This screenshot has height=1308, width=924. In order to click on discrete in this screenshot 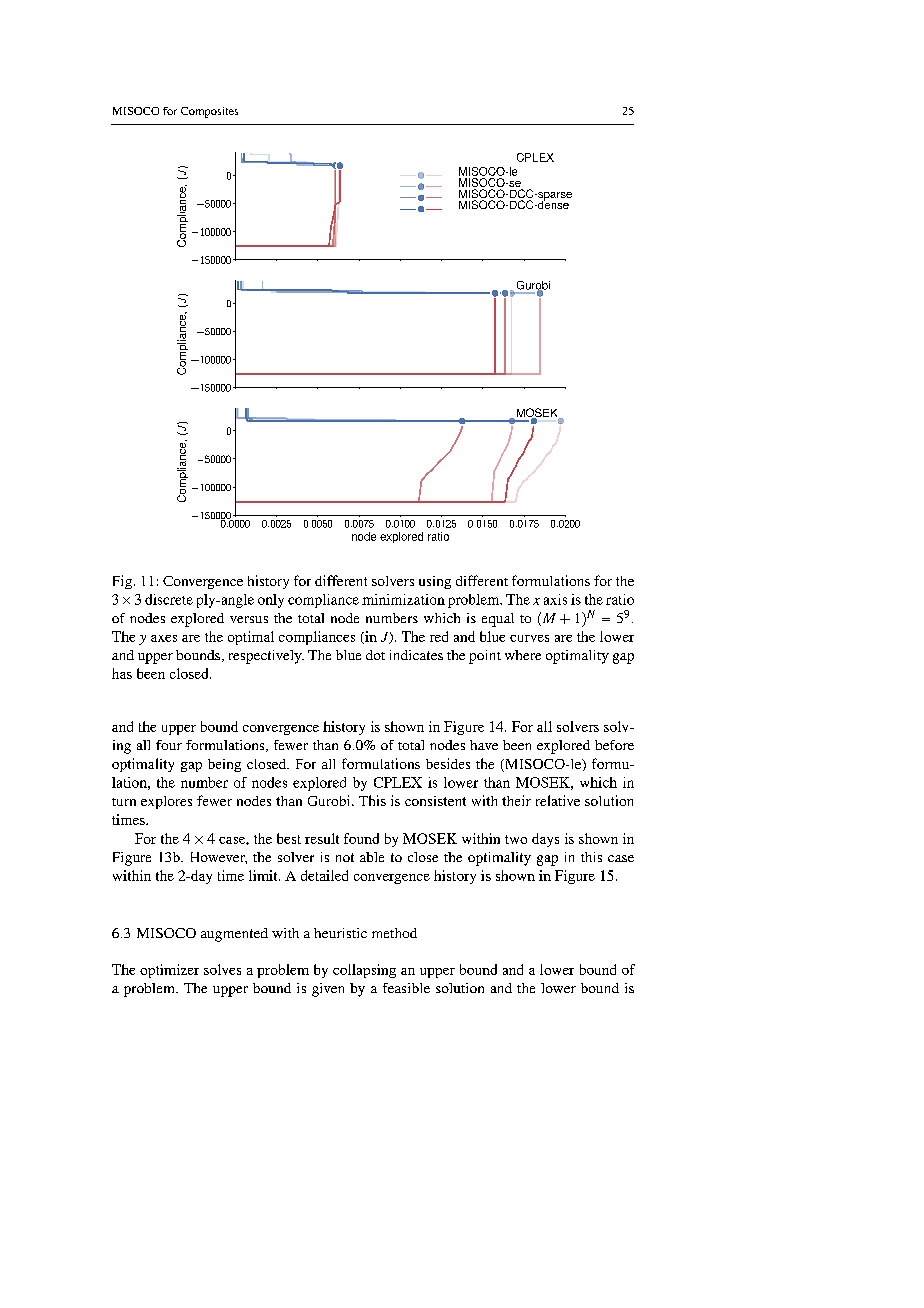, I will do `click(169, 599)`.
